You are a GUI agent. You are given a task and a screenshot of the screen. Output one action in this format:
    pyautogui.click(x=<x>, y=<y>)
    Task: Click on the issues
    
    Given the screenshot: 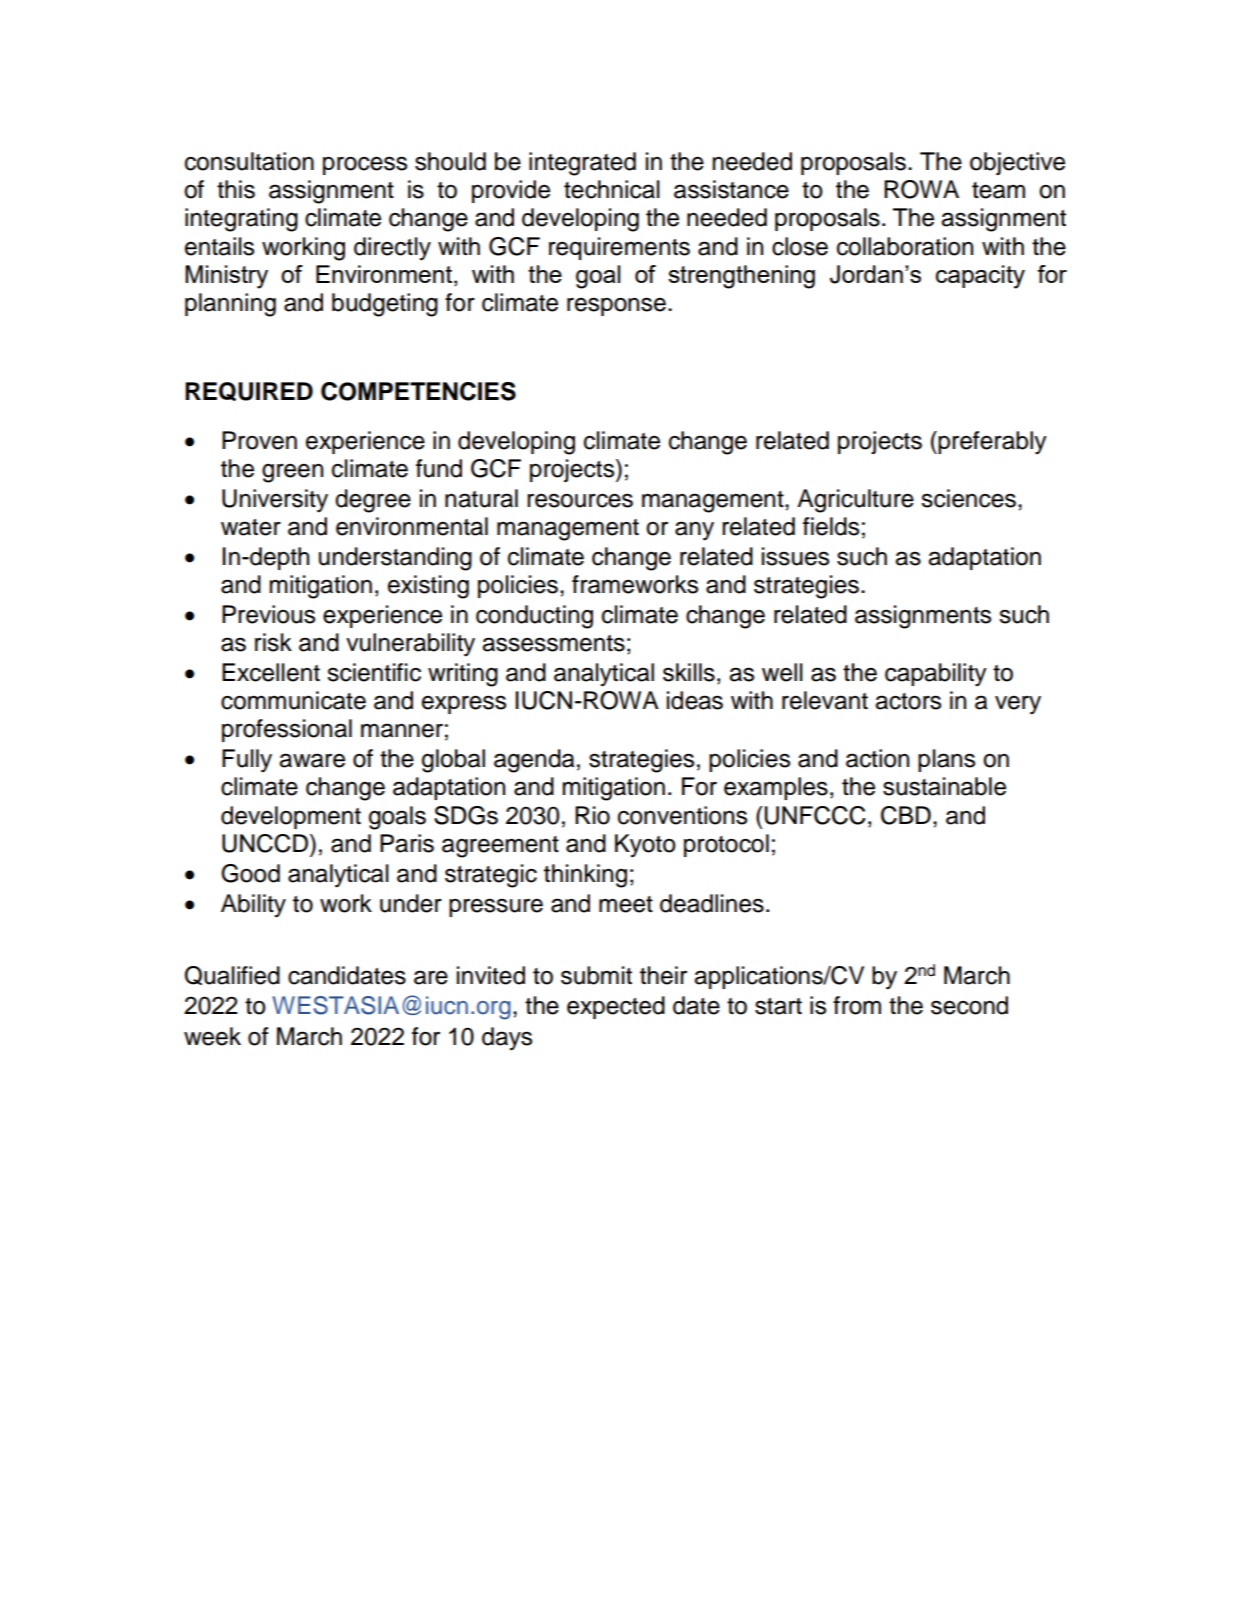 What is the action you would take?
    pyautogui.click(x=795, y=556)
